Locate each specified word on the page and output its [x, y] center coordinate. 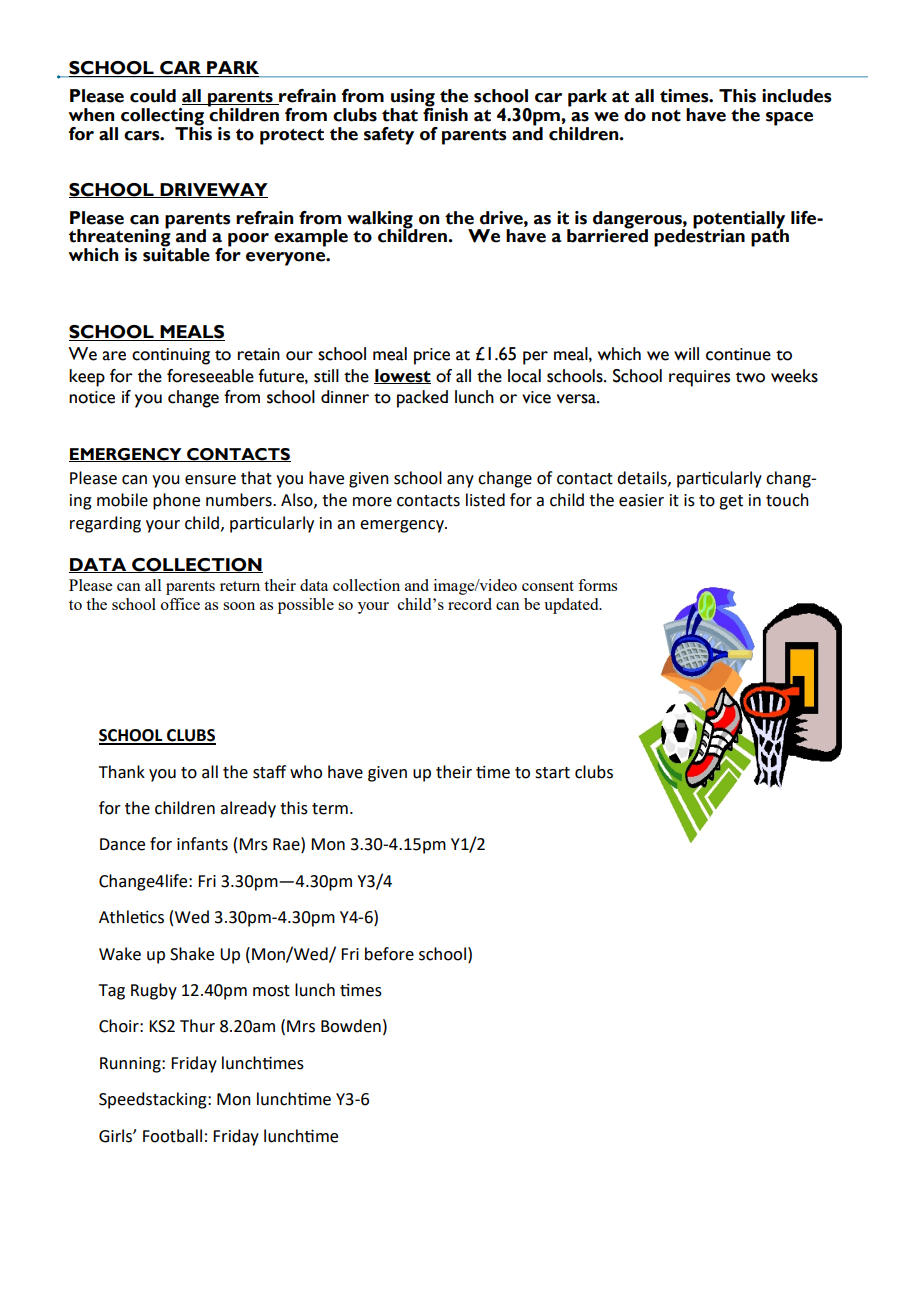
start [552, 773]
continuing [171, 356]
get [731, 502]
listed [485, 500]
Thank [122, 772]
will [686, 353]
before [389, 954]
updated [572, 606]
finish [445, 114]
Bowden [351, 1026]
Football [172, 1136]
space [789, 119]
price [432, 356]
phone [176, 501]
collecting [162, 118]
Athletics [131, 917]
